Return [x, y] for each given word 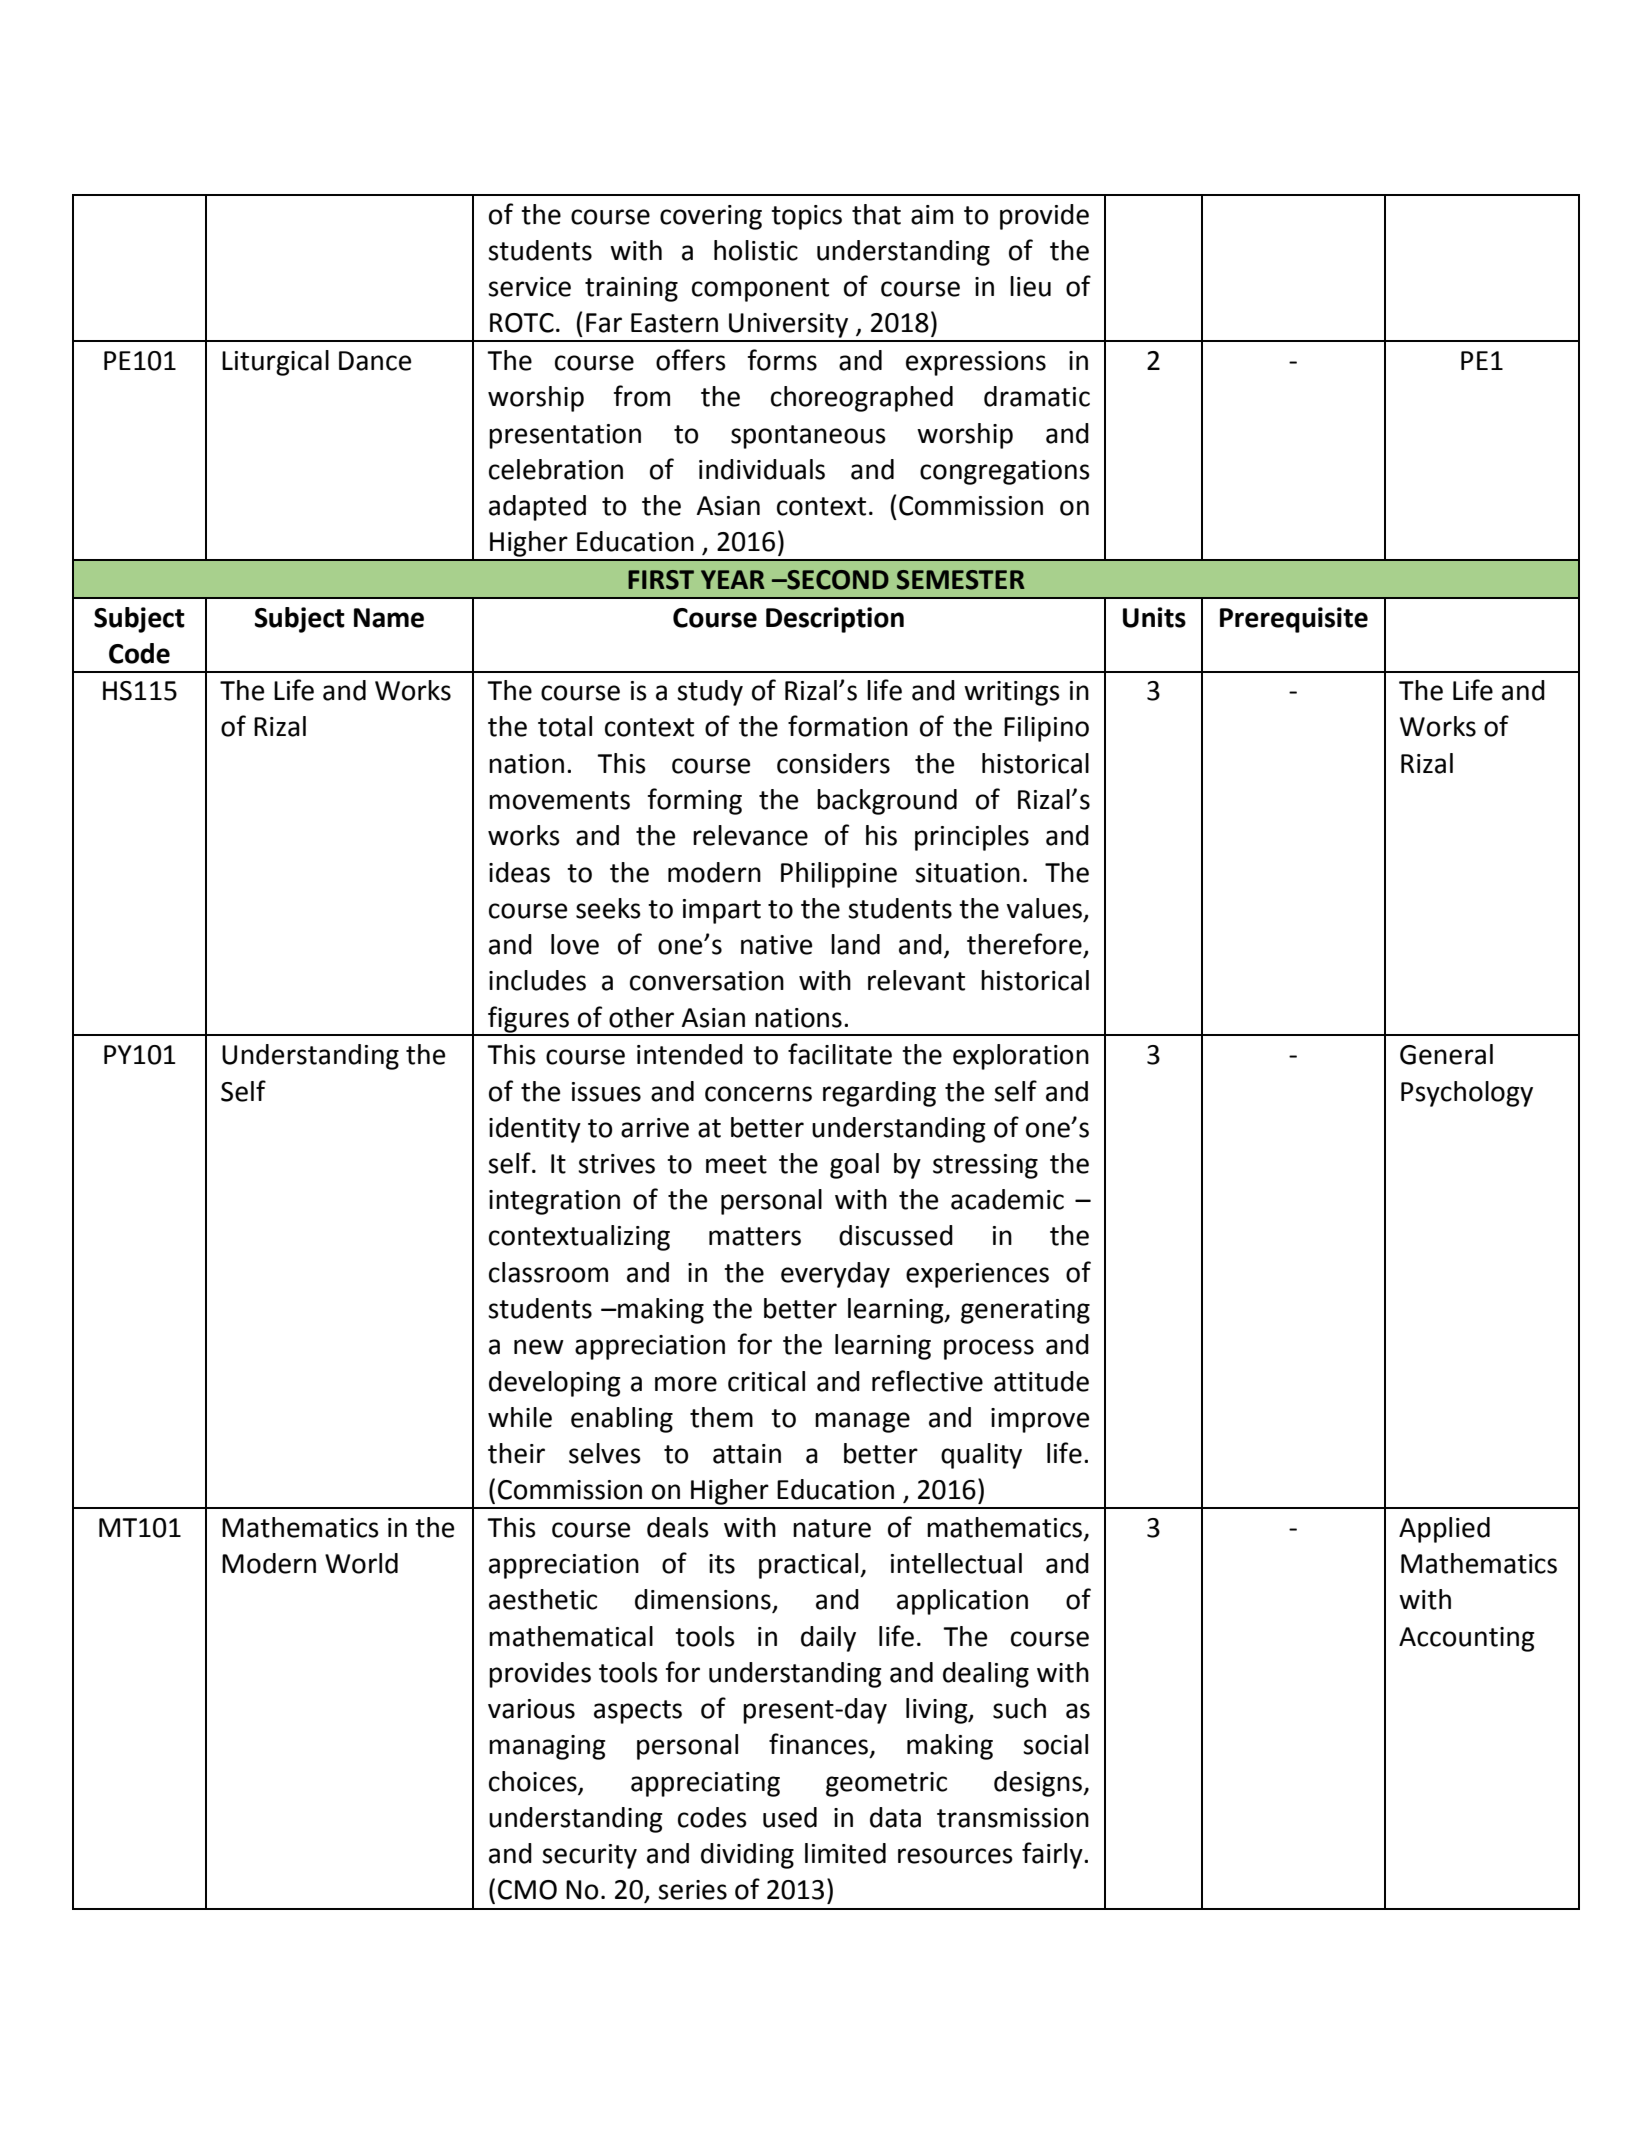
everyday [835, 1275]
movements [559, 800]
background [887, 802]
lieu [1030, 286]
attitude [1041, 1381]
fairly [1053, 1855]
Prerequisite [1294, 620]
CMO [527, 1890]
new [539, 1347]
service [529, 287]
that [876, 214]
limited [845, 1853]
